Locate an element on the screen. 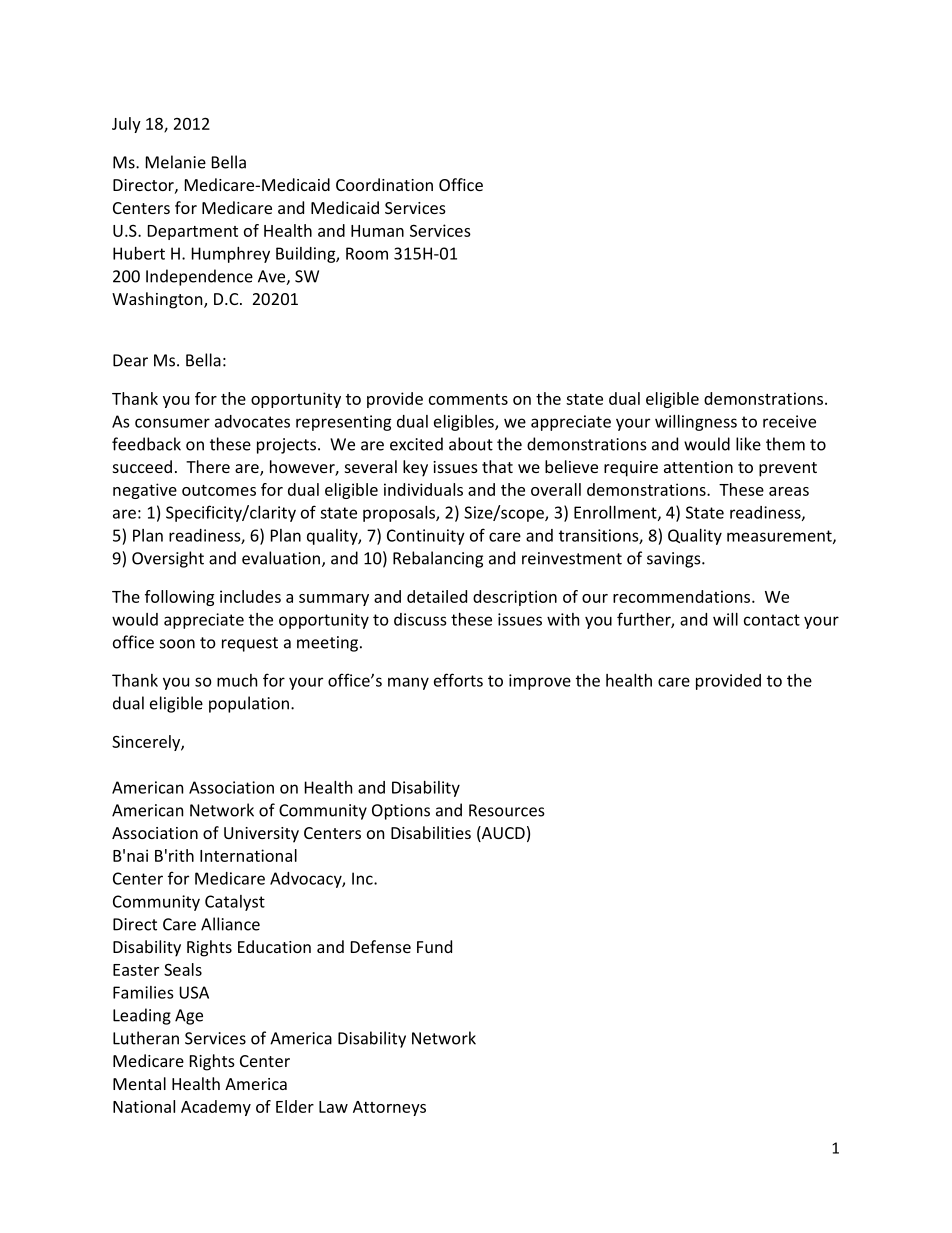 This screenshot has width=952, height=1233. population is located at coordinates (249, 704).
